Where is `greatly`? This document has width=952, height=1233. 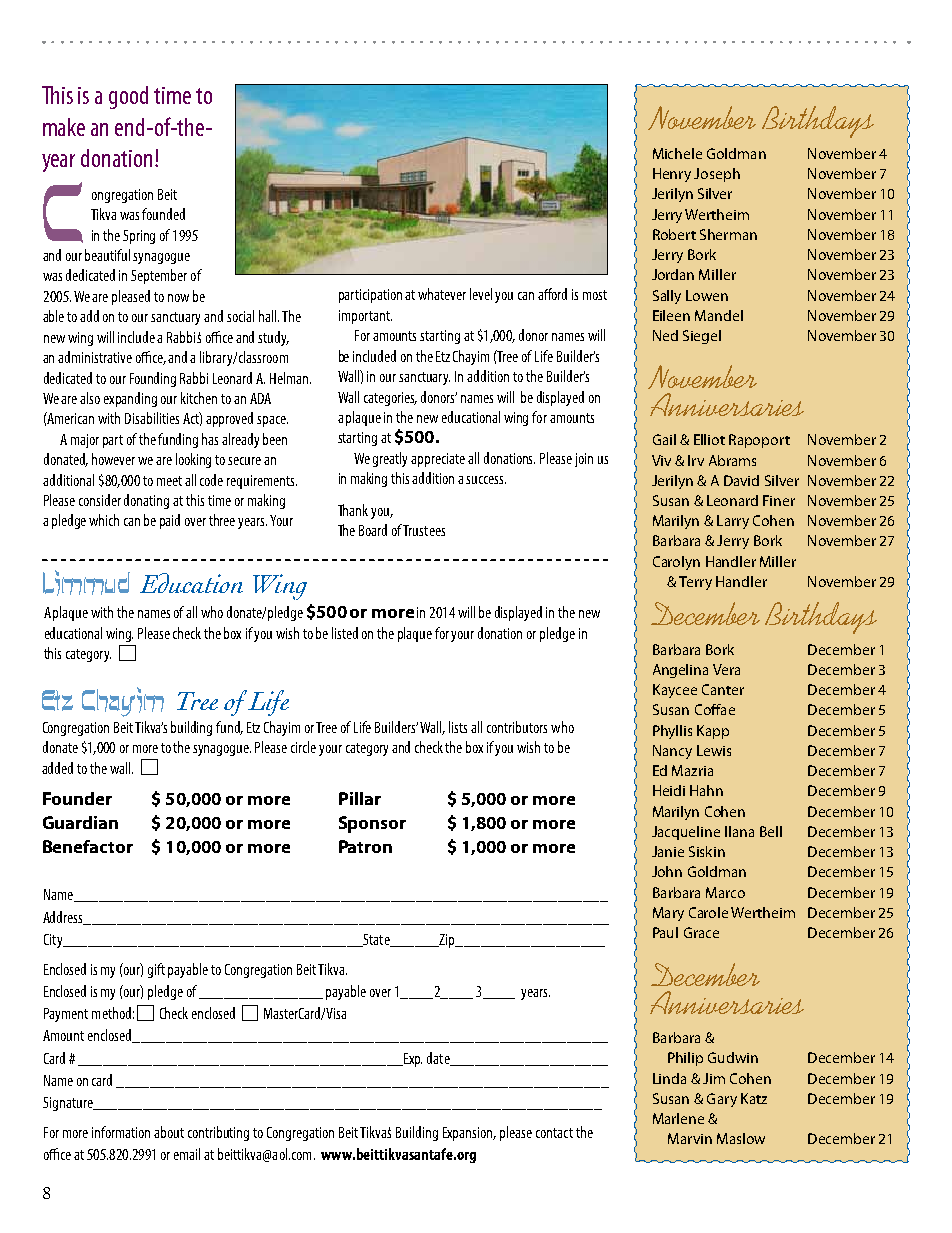
greatly is located at coordinates (390, 459).
